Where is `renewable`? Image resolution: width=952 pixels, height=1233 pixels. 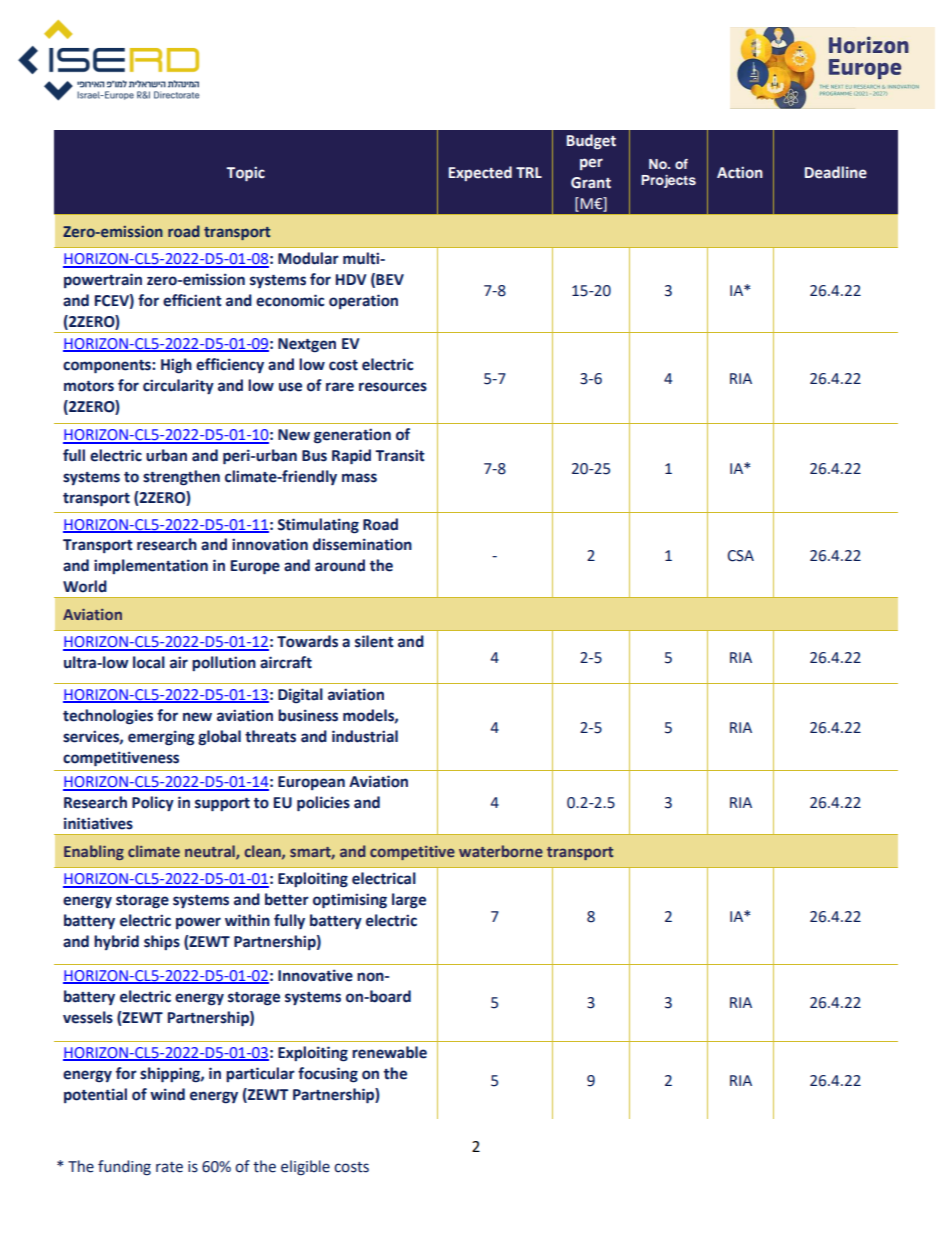
renewable is located at coordinates (389, 1052).
